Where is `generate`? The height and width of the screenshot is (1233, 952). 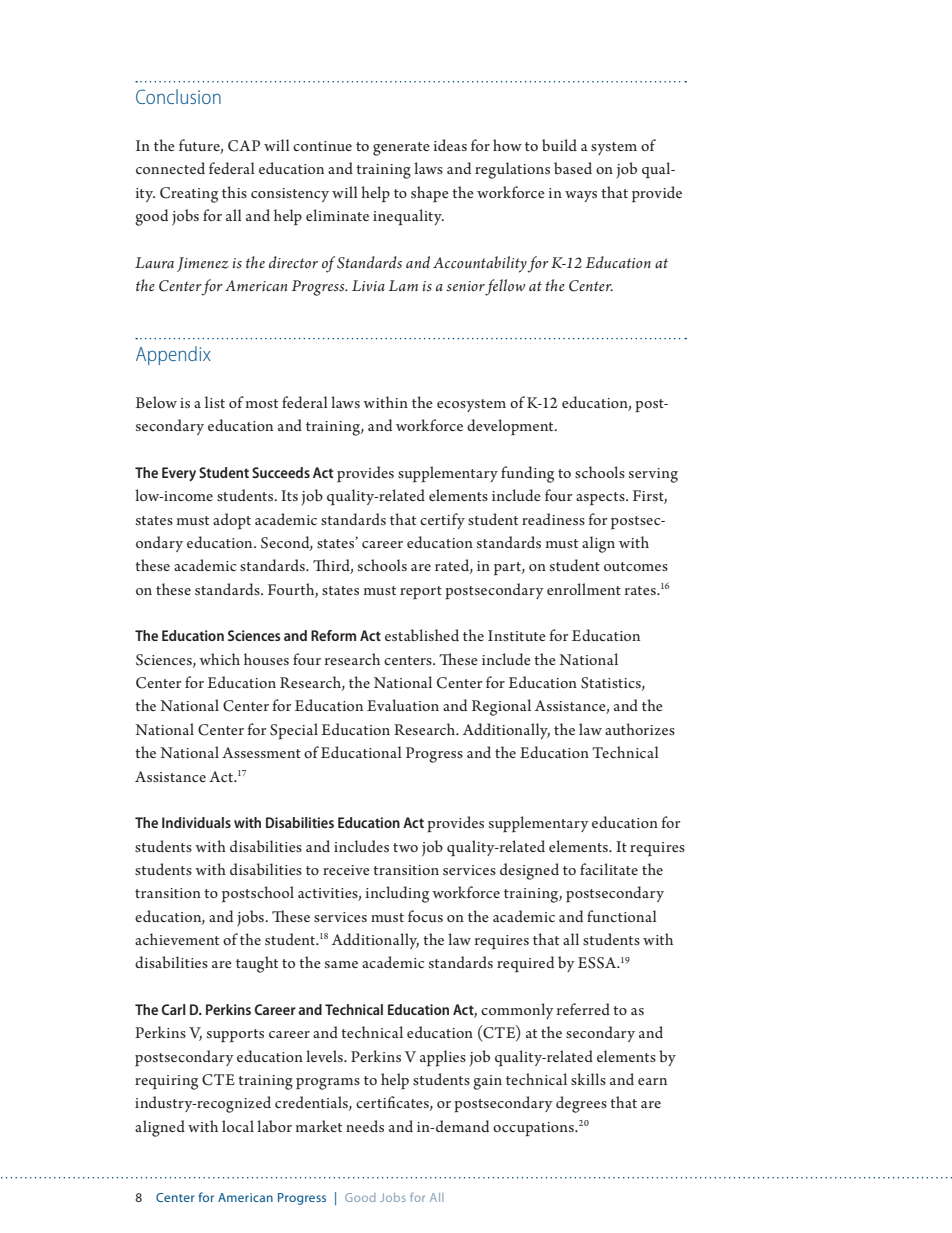
generate is located at coordinates (401, 149).
